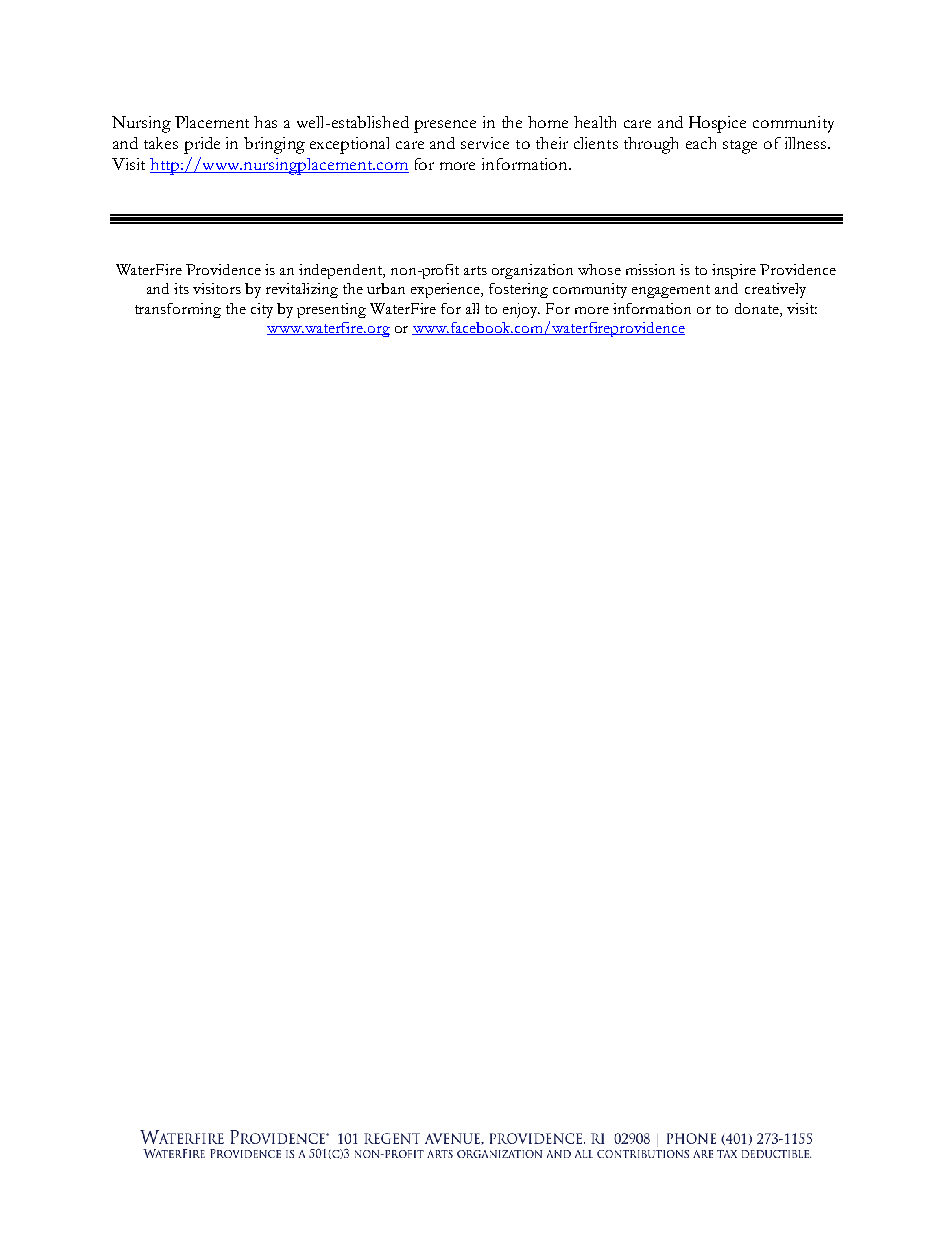  What do you see at coordinates (445, 126) in the screenshot?
I see `presence` at bounding box center [445, 126].
